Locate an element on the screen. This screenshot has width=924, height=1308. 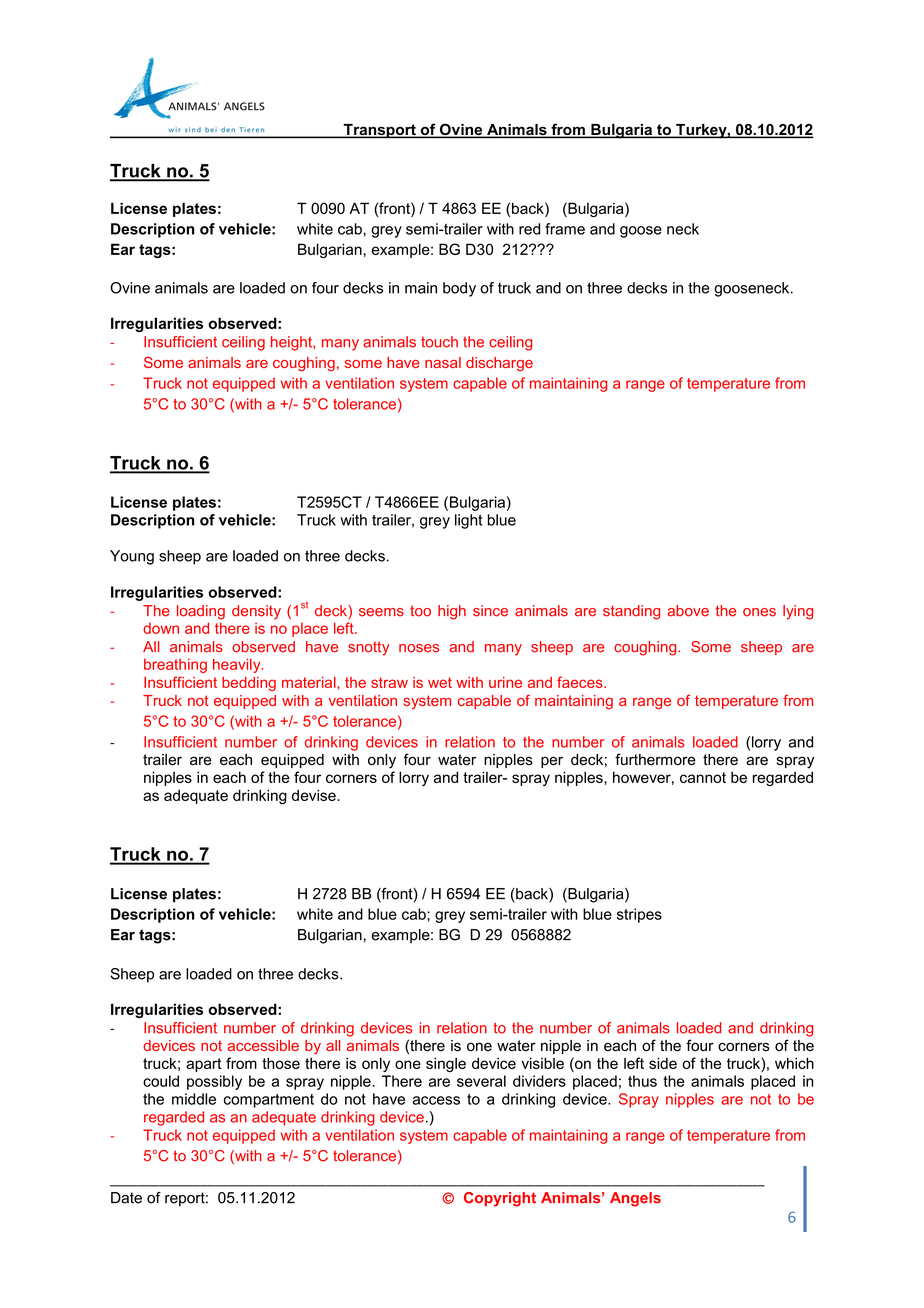
red is located at coordinates (529, 229).
